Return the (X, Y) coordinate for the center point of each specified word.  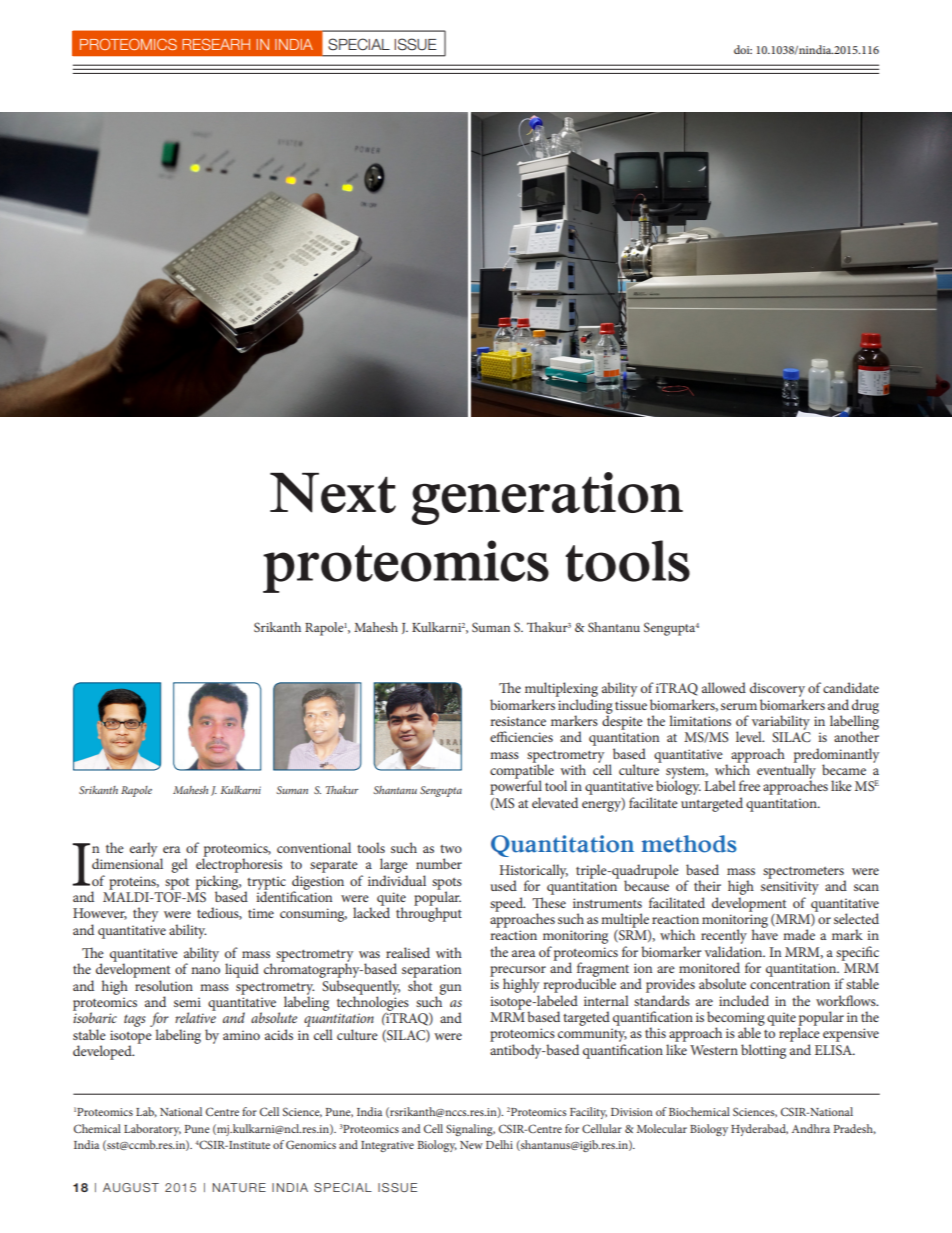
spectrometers (804, 873)
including (585, 707)
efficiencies (521, 736)
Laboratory (152, 1130)
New (471, 1145)
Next (333, 493)
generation (547, 498)
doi (743, 49)
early (143, 849)
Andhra (811, 1128)
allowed (724, 687)
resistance (518, 721)
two (451, 849)
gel (180, 865)
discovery (777, 691)
